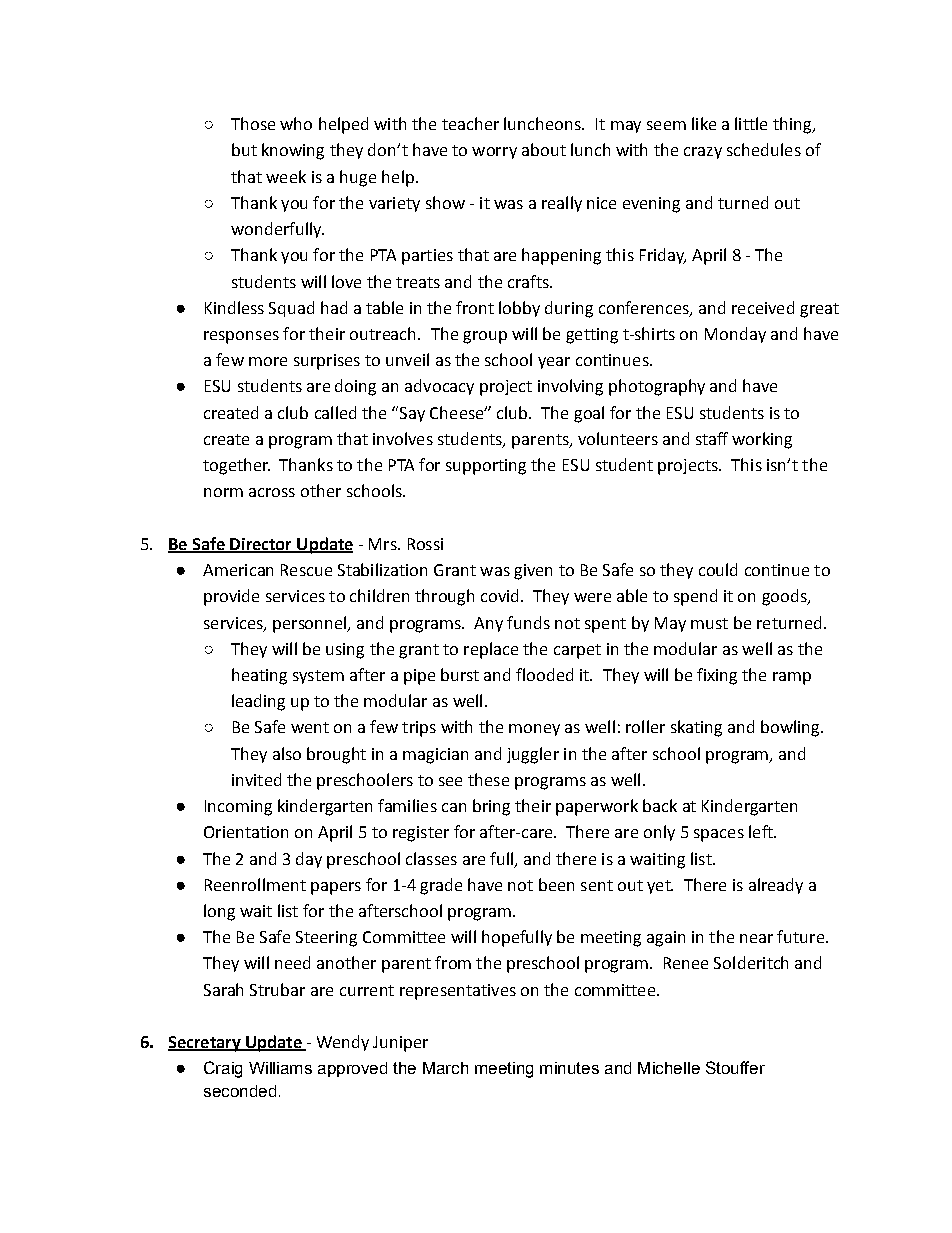 This image has height=1233, width=952. What do you see at coordinates (762, 831) in the image?
I see `left` at bounding box center [762, 831].
